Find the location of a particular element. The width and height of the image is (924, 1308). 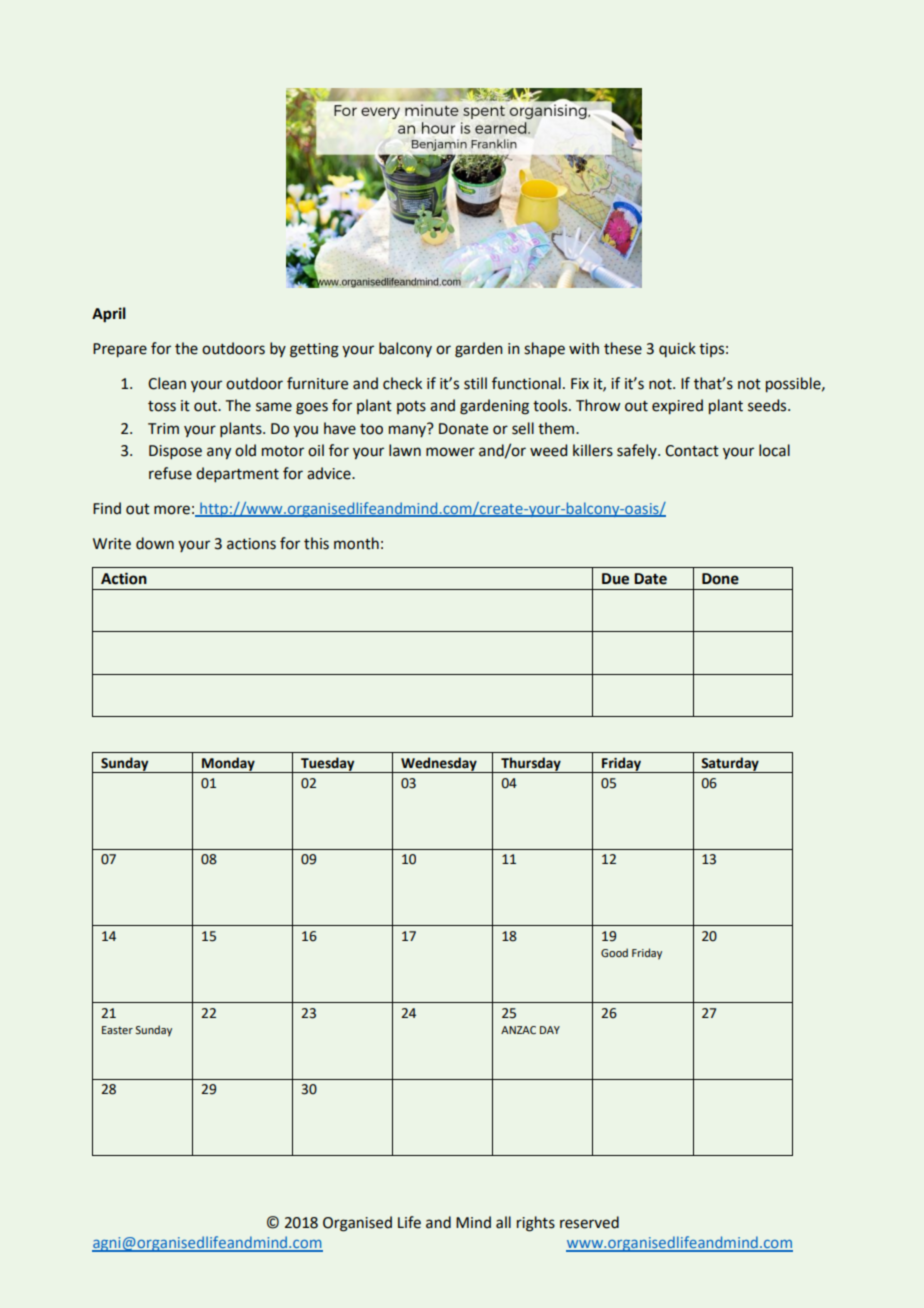

Saturday is located at coordinates (730, 765).
